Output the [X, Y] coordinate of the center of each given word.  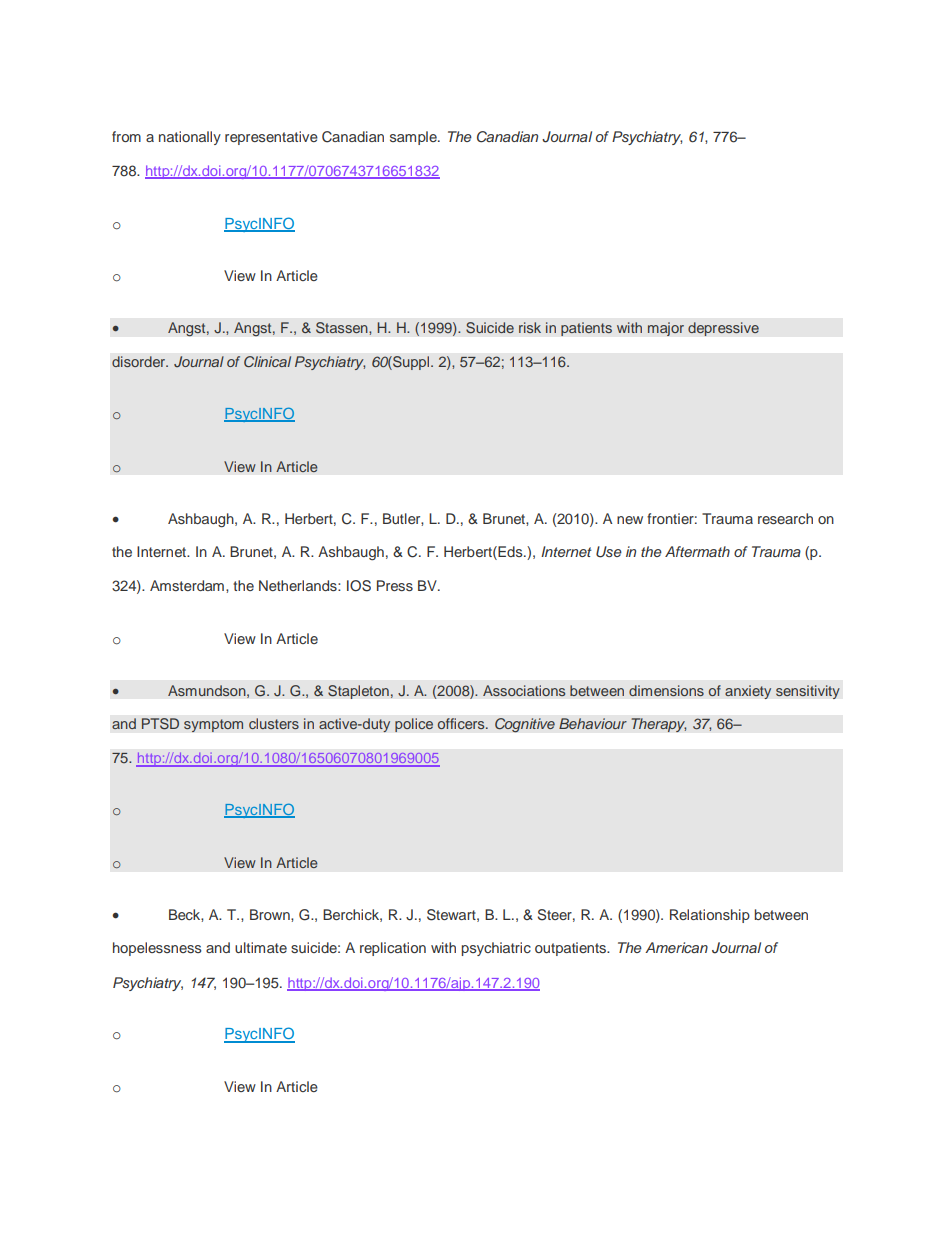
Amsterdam [187, 585]
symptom [213, 725]
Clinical [267, 361]
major [666, 329]
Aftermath [697, 551]
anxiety [748, 692]
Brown [271, 914]
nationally [190, 138]
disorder [140, 361]
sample [414, 138]
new [630, 520]
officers [462, 724]
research [785, 518]
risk [530, 327]
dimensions [666, 690]
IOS [359, 586]
